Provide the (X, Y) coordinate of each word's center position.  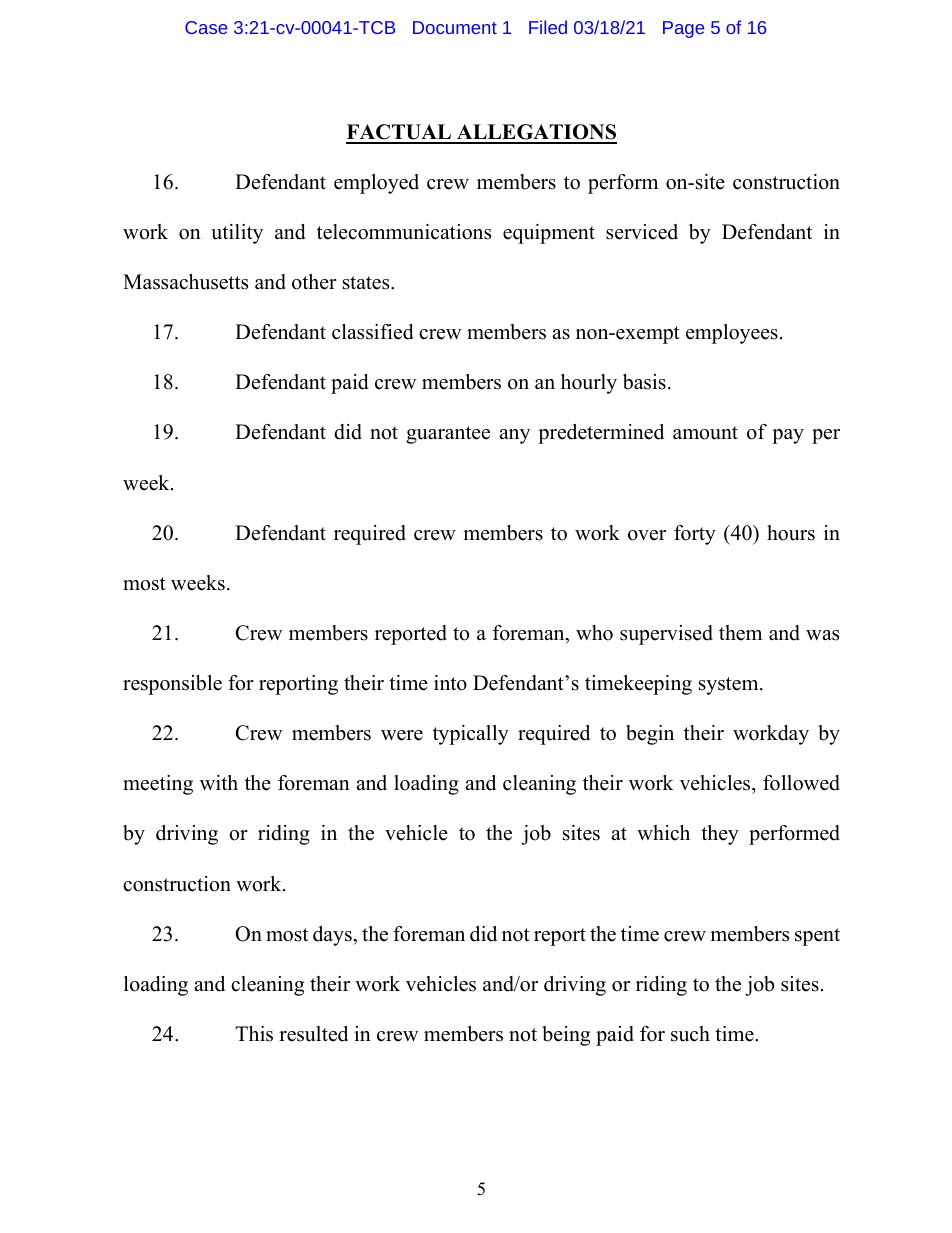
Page (683, 29)
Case (206, 27)
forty (695, 535)
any (515, 436)
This (254, 1034)
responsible (172, 685)
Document (455, 27)
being (566, 1036)
